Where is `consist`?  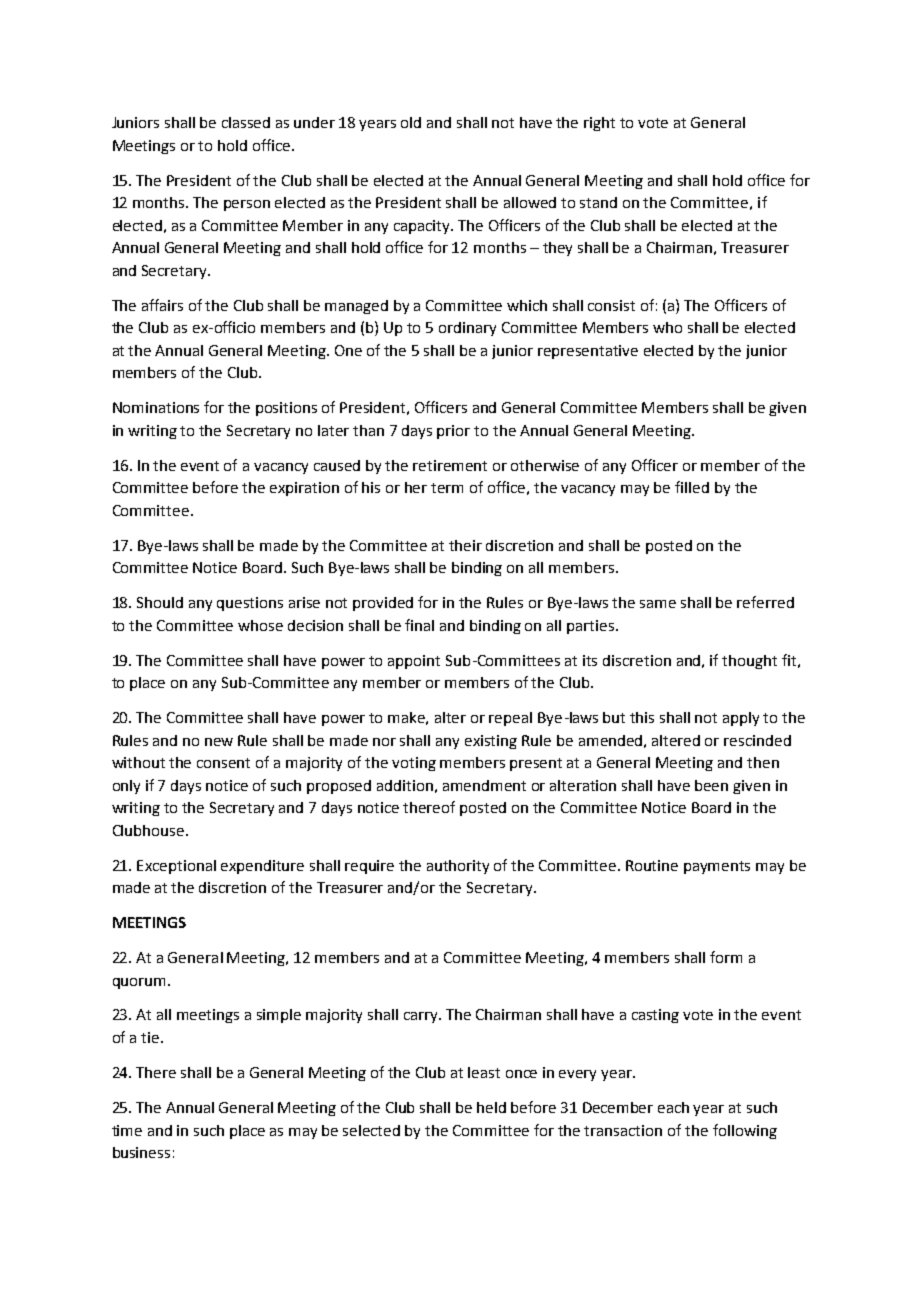
consist is located at coordinates (611, 305).
